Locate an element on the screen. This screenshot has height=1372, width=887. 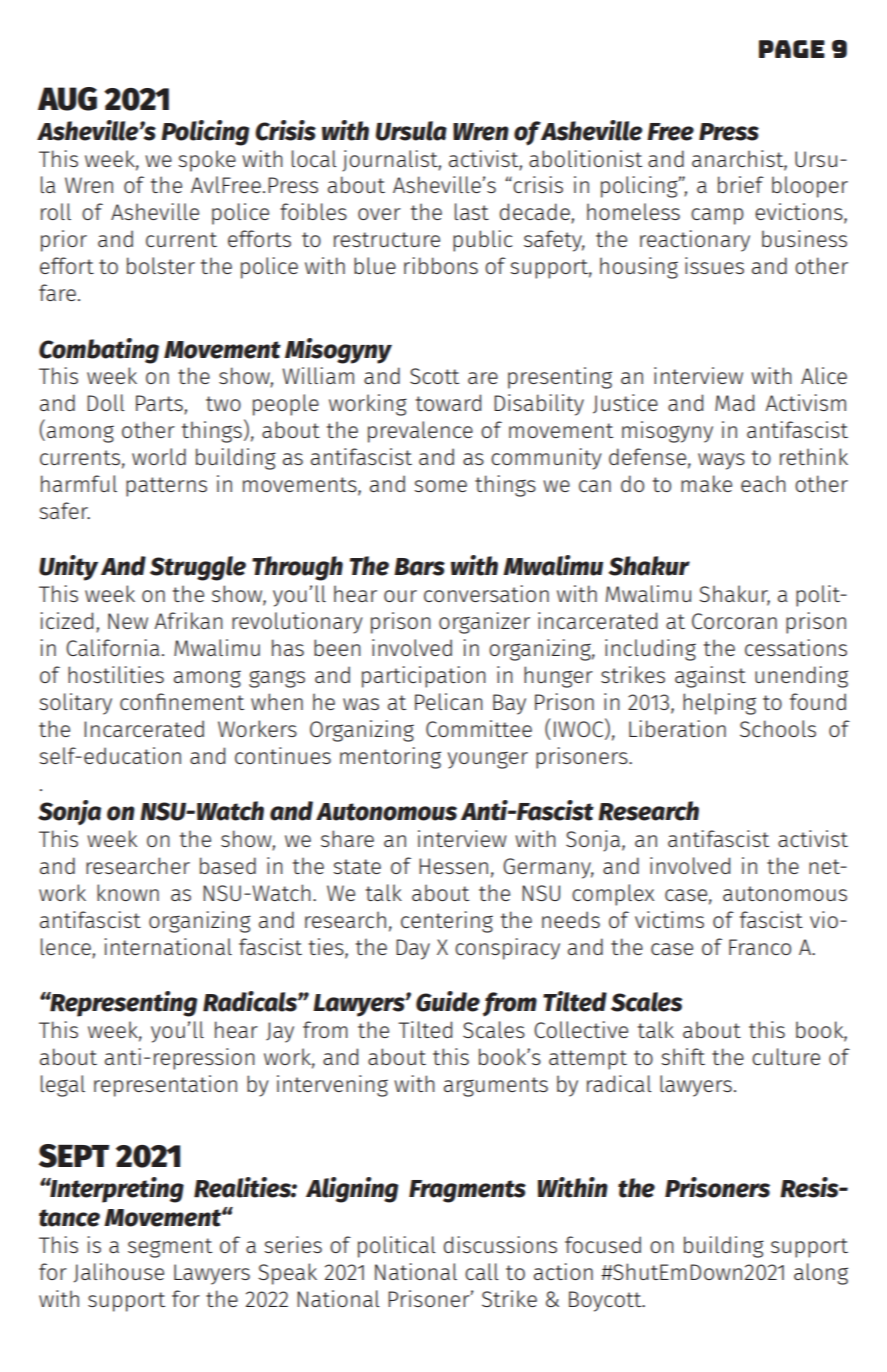
shift is located at coordinates (683, 1056).
